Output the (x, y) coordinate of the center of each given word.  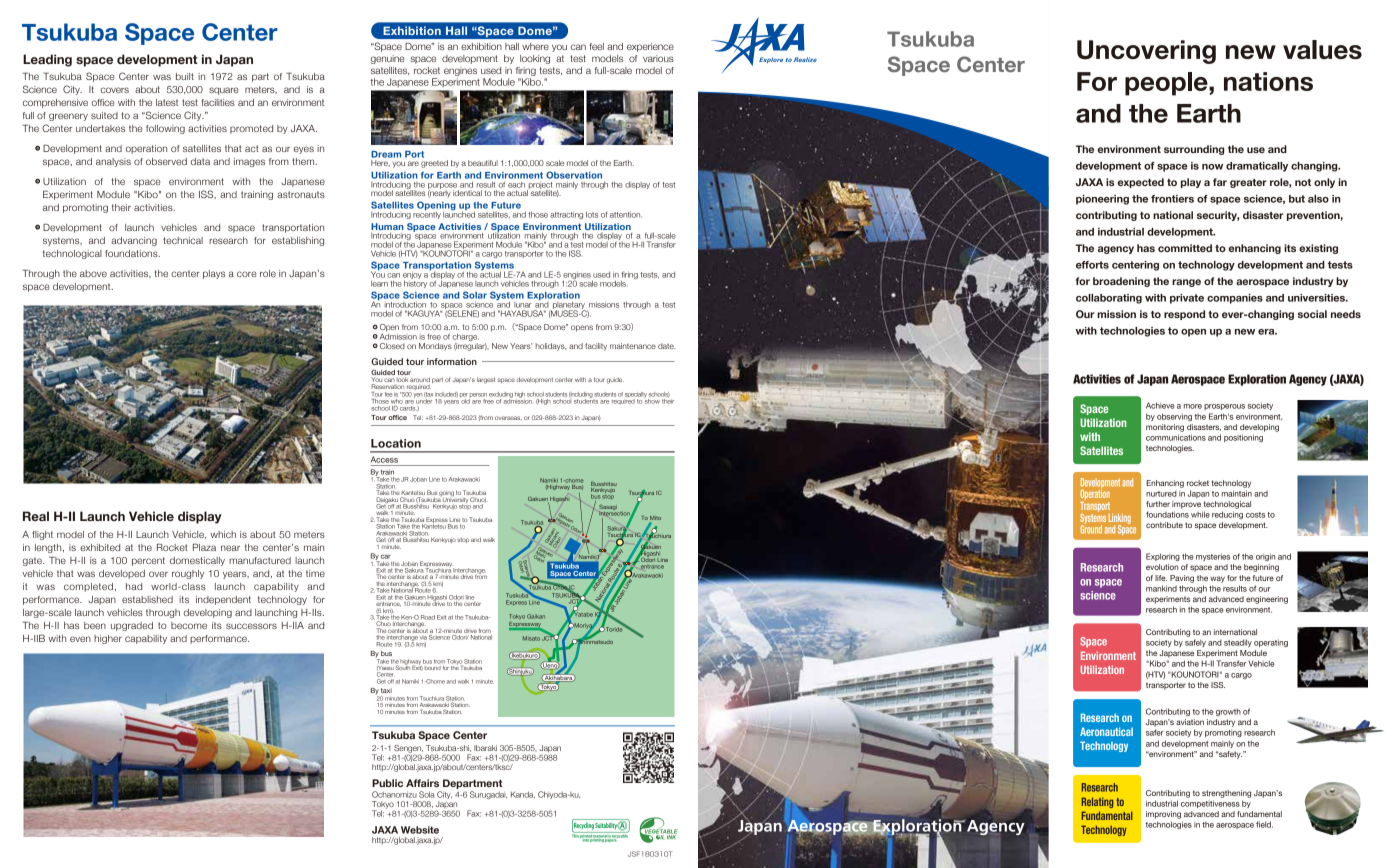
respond (1184, 315)
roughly (188, 574)
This (576, 835)
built (185, 76)
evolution (1162, 567)
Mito (655, 519)
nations (1268, 81)
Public (387, 783)
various (658, 58)
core (246, 274)
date (667, 346)
